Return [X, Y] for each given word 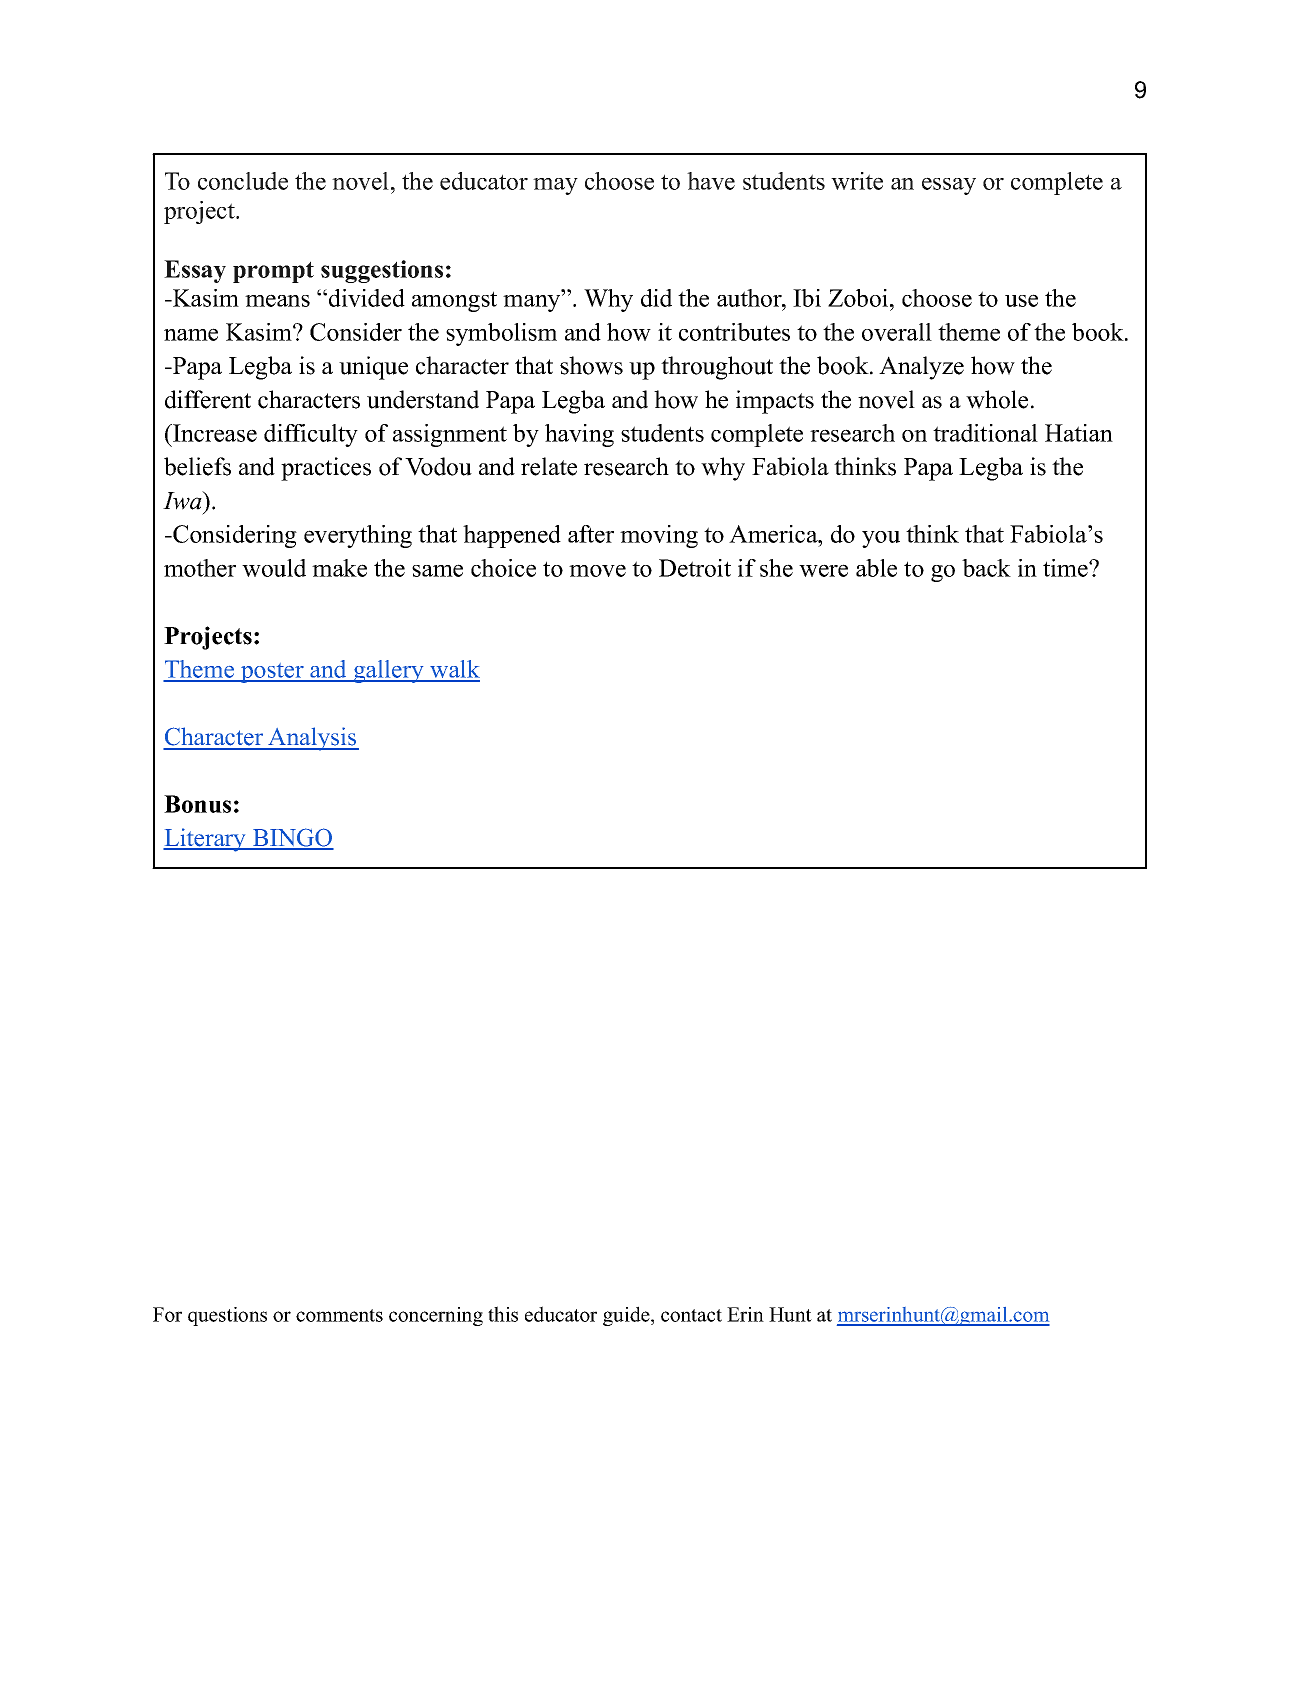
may [555, 186]
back [986, 568]
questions [227, 1316]
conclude [243, 181]
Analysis [312, 739]
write [857, 181]
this [503, 1314]
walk [454, 670]
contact [691, 1315]
